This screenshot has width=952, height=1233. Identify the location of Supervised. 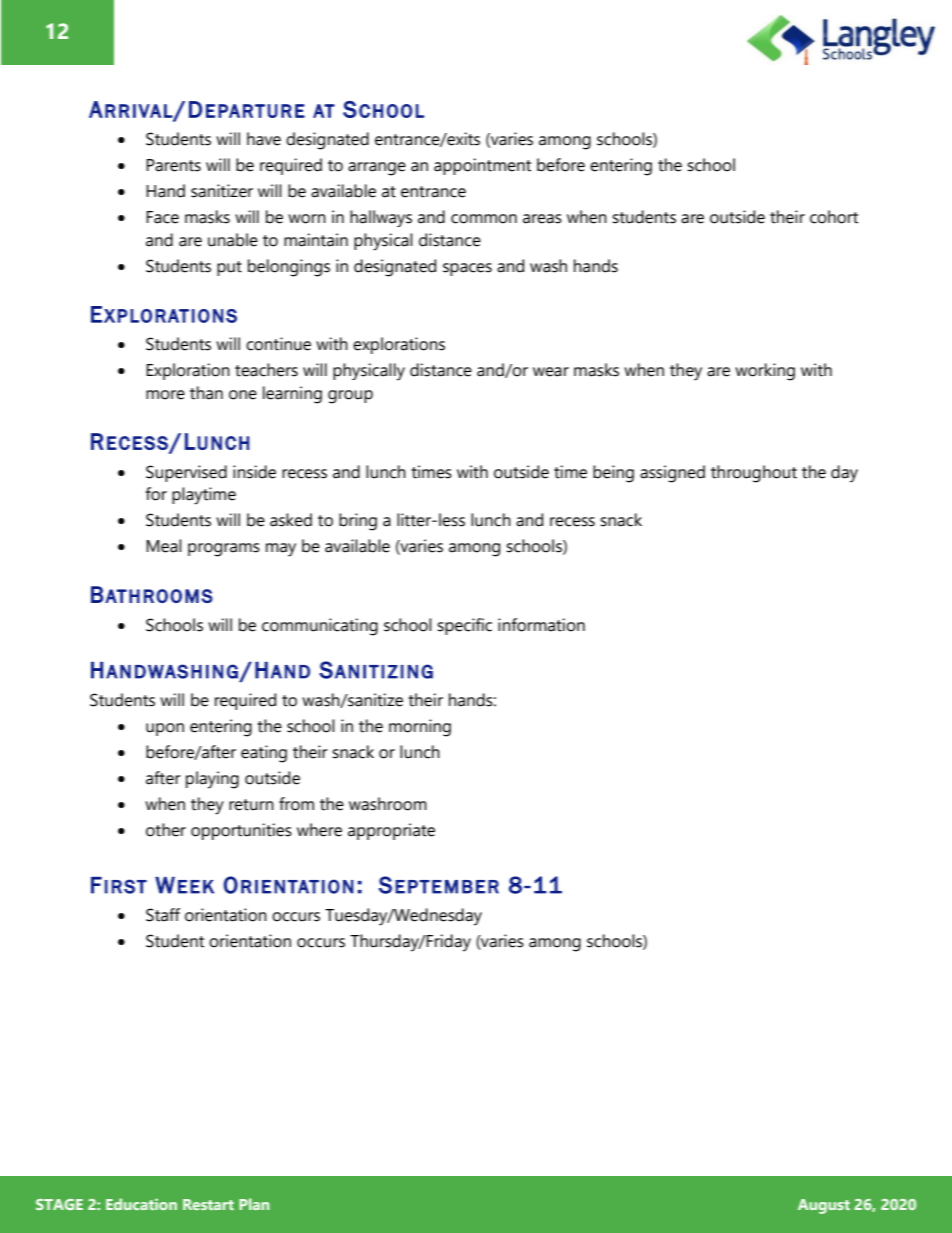
(186, 473).
